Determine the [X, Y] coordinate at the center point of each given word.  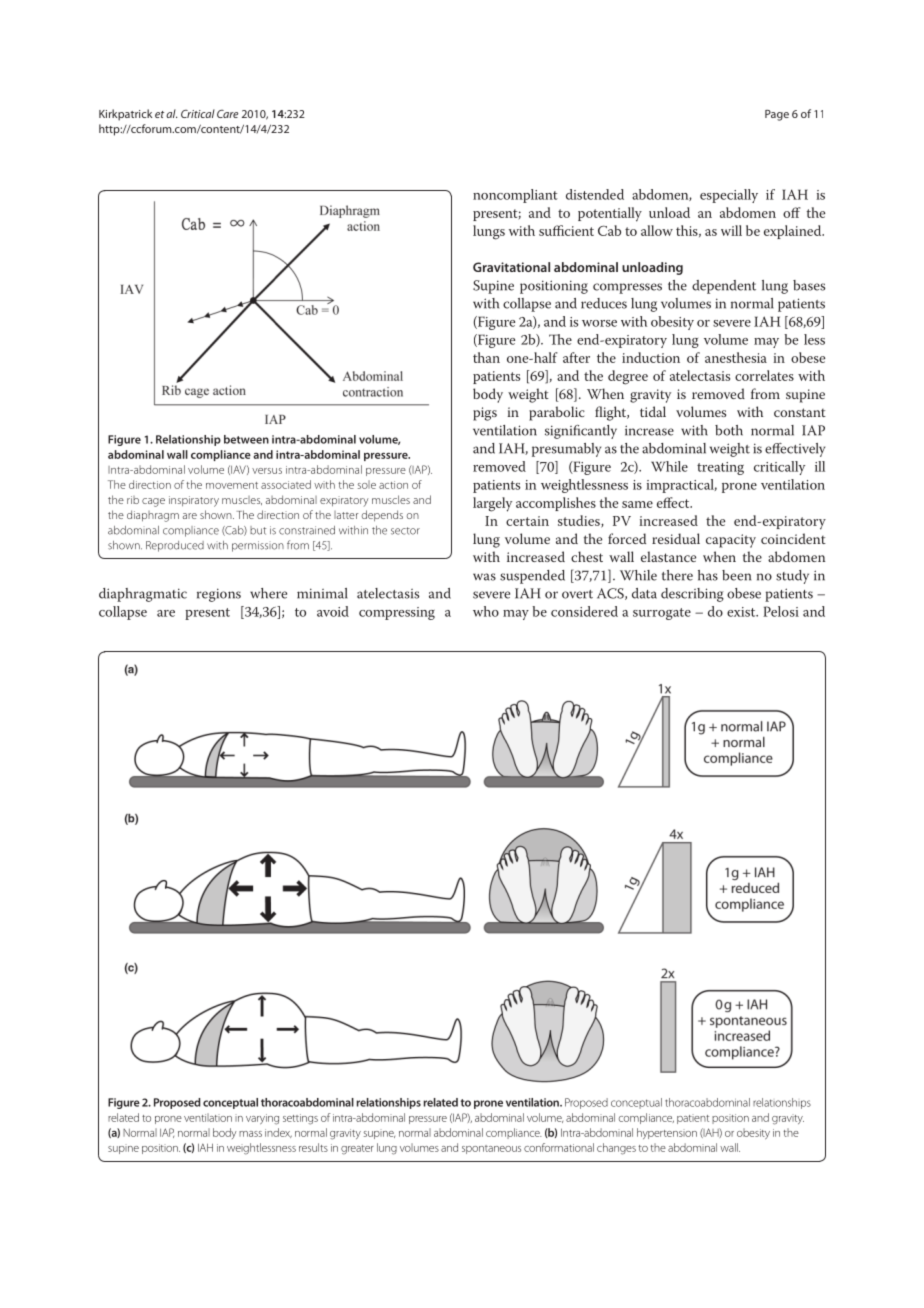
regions [219, 595]
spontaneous [491, 1149]
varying [262, 1119]
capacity [731, 541]
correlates [764, 375]
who [486, 611]
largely [492, 504]
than [486, 357]
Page [777, 115]
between [246, 439]
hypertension [667, 1133]
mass [250, 1134]
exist [742, 612]
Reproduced [175, 546]
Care [227, 114]
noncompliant [515, 196]
